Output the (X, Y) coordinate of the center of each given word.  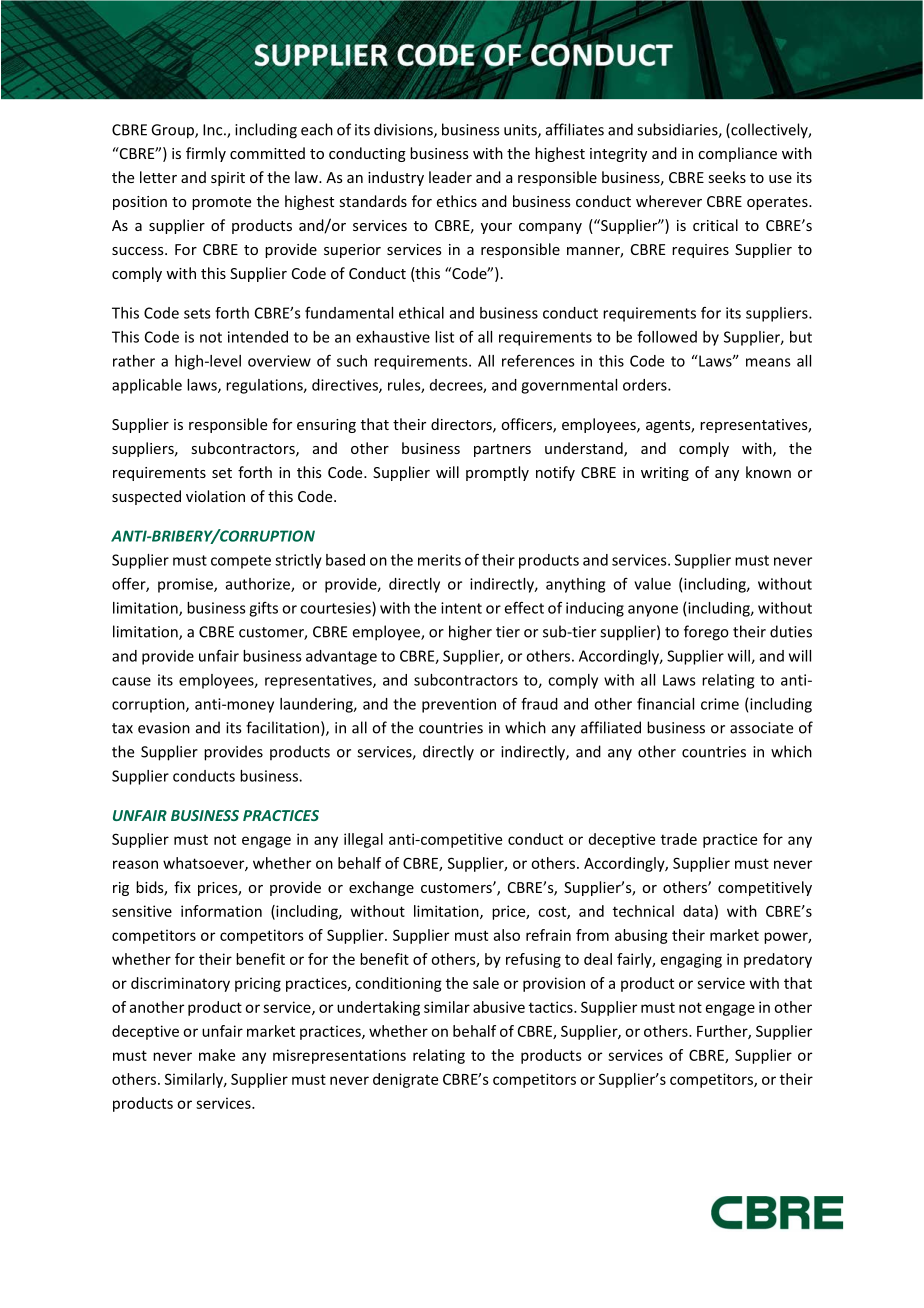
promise (186, 585)
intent (461, 608)
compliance (737, 154)
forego (706, 633)
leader (450, 177)
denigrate (405, 1080)
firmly (206, 154)
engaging (691, 960)
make (217, 1055)
